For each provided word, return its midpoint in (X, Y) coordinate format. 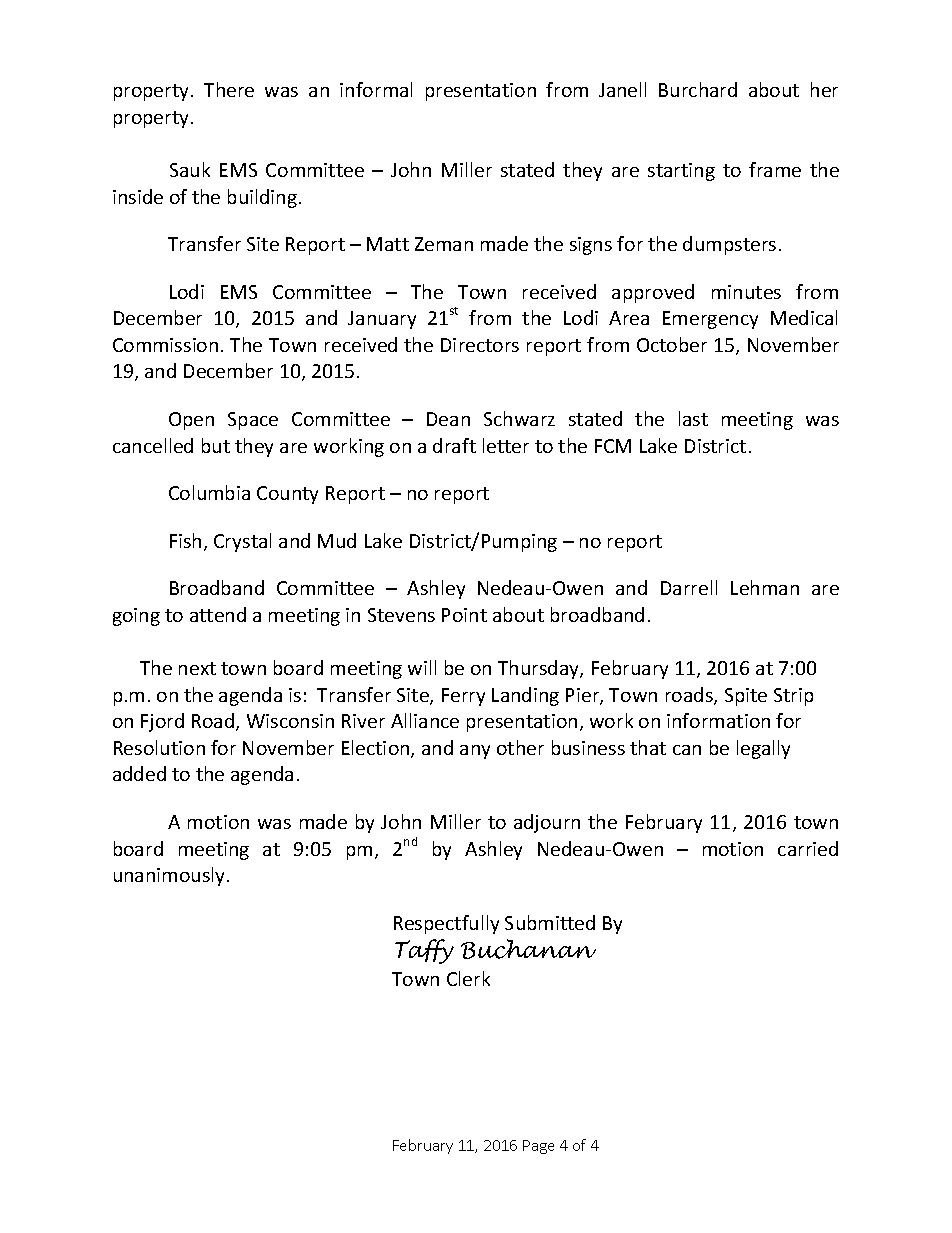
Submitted (550, 922)
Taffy (424, 951)
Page (538, 1147)
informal (376, 89)
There (229, 89)
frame (775, 169)
